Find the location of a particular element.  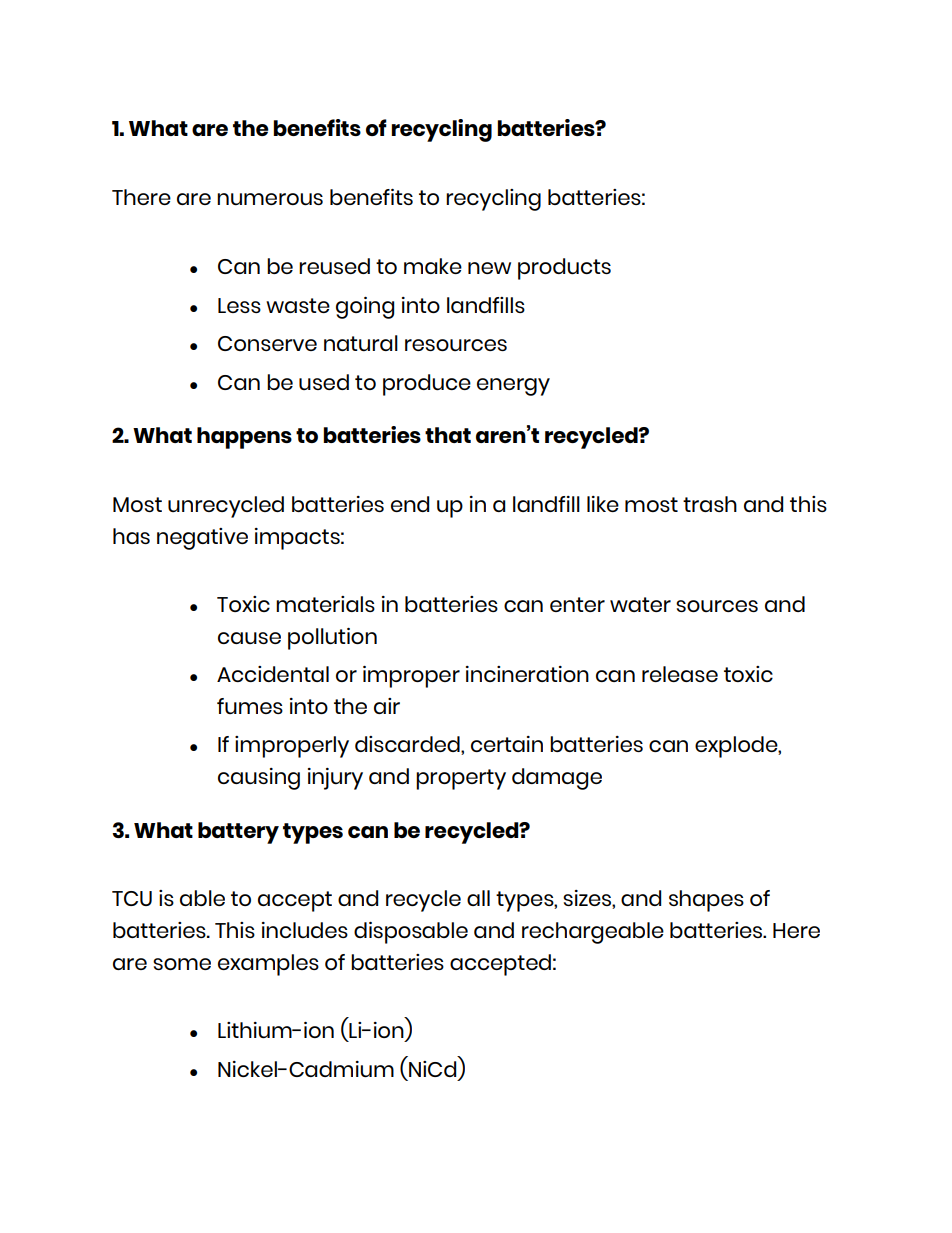

like is located at coordinates (603, 504).
